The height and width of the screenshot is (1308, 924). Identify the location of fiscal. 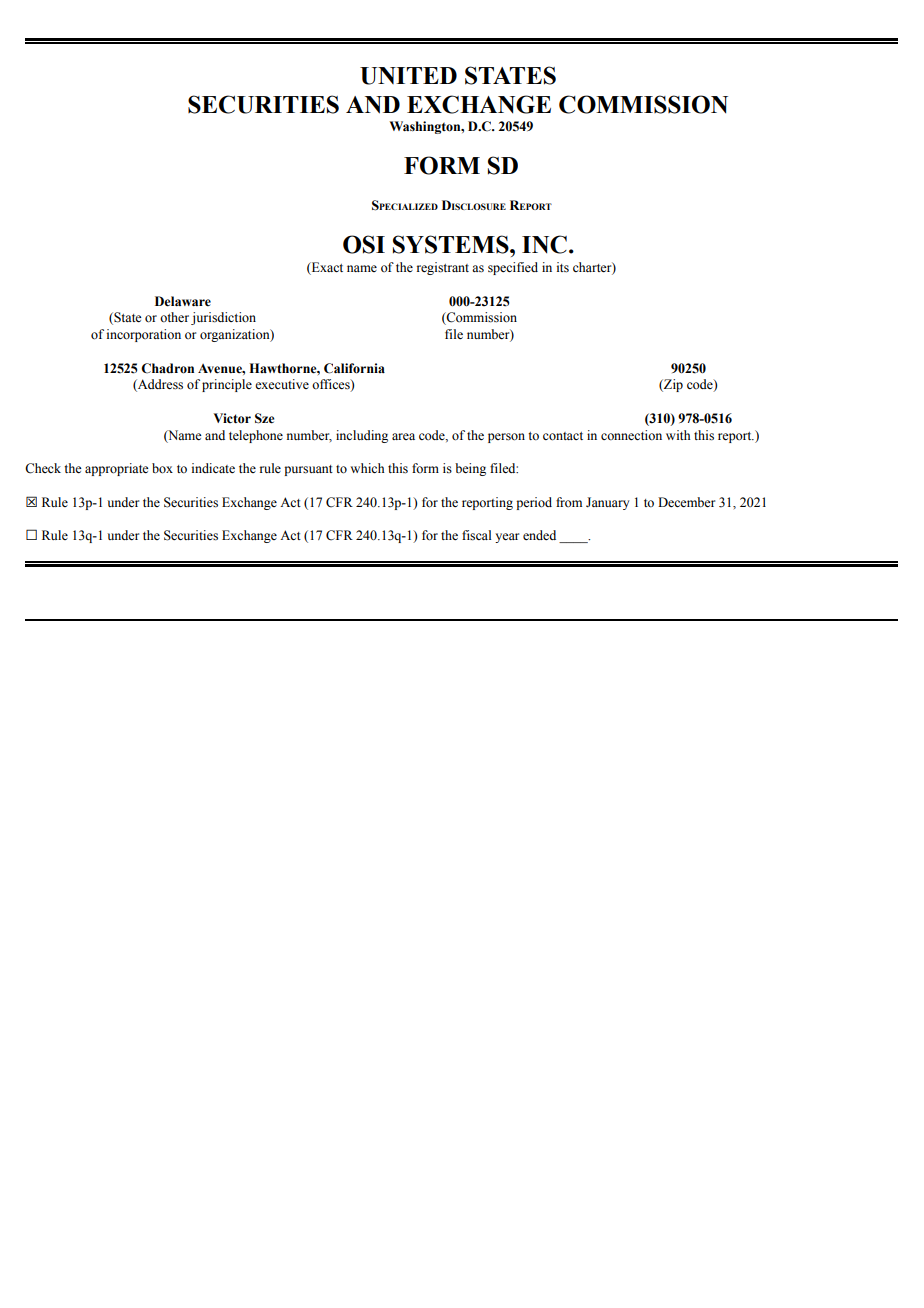
(477, 535).
